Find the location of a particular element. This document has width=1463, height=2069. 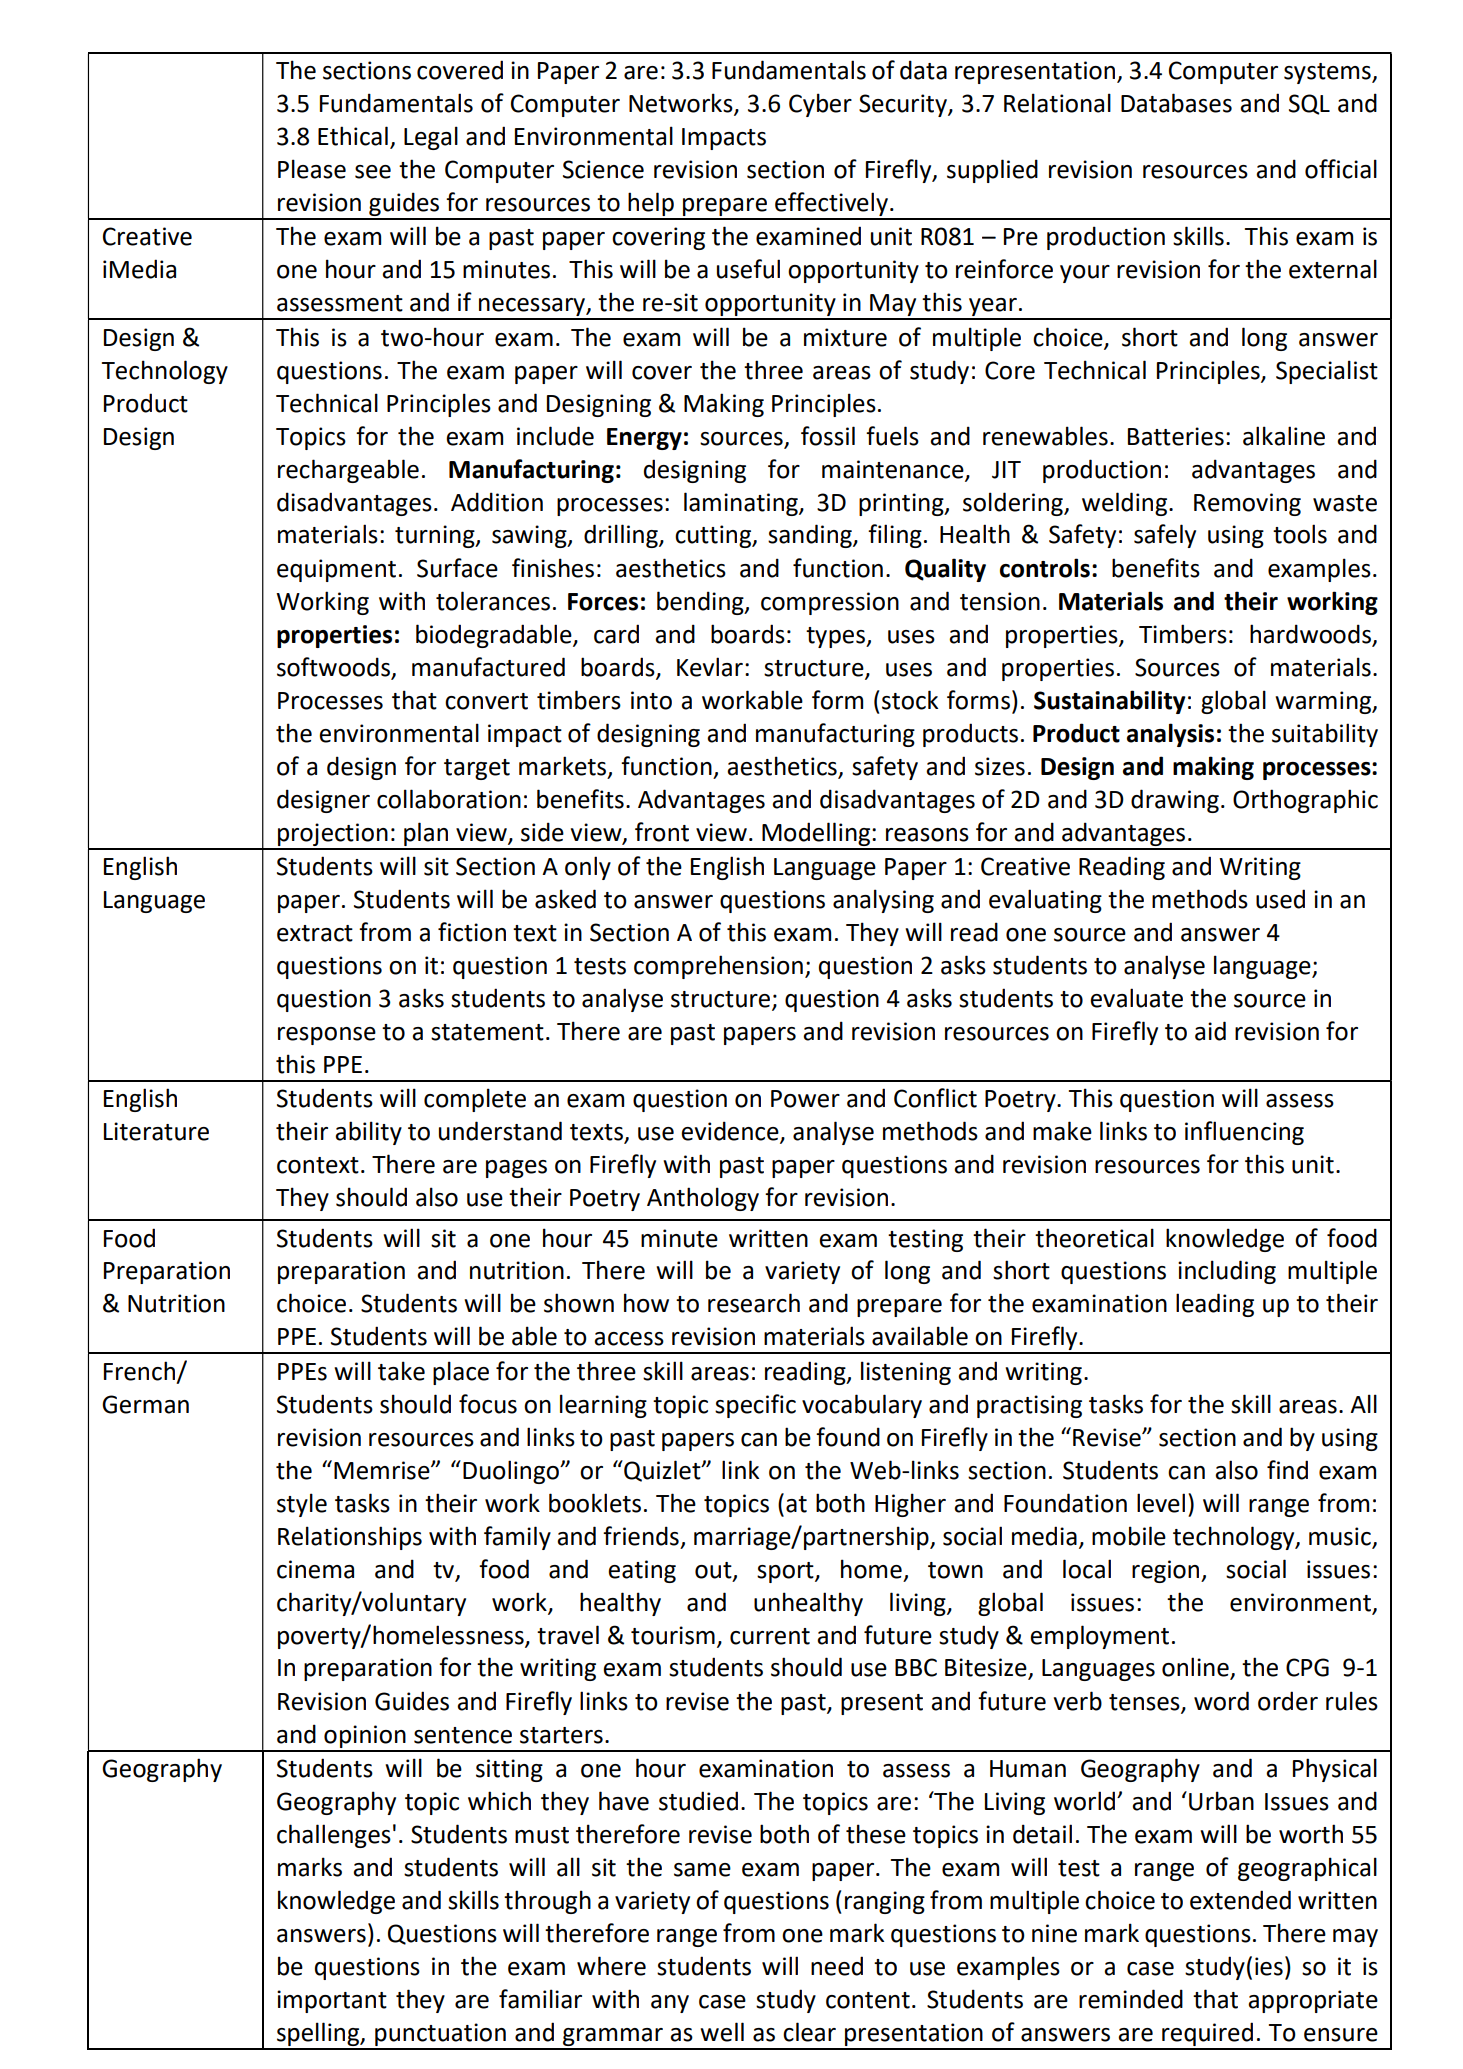

specific is located at coordinates (755, 1406).
